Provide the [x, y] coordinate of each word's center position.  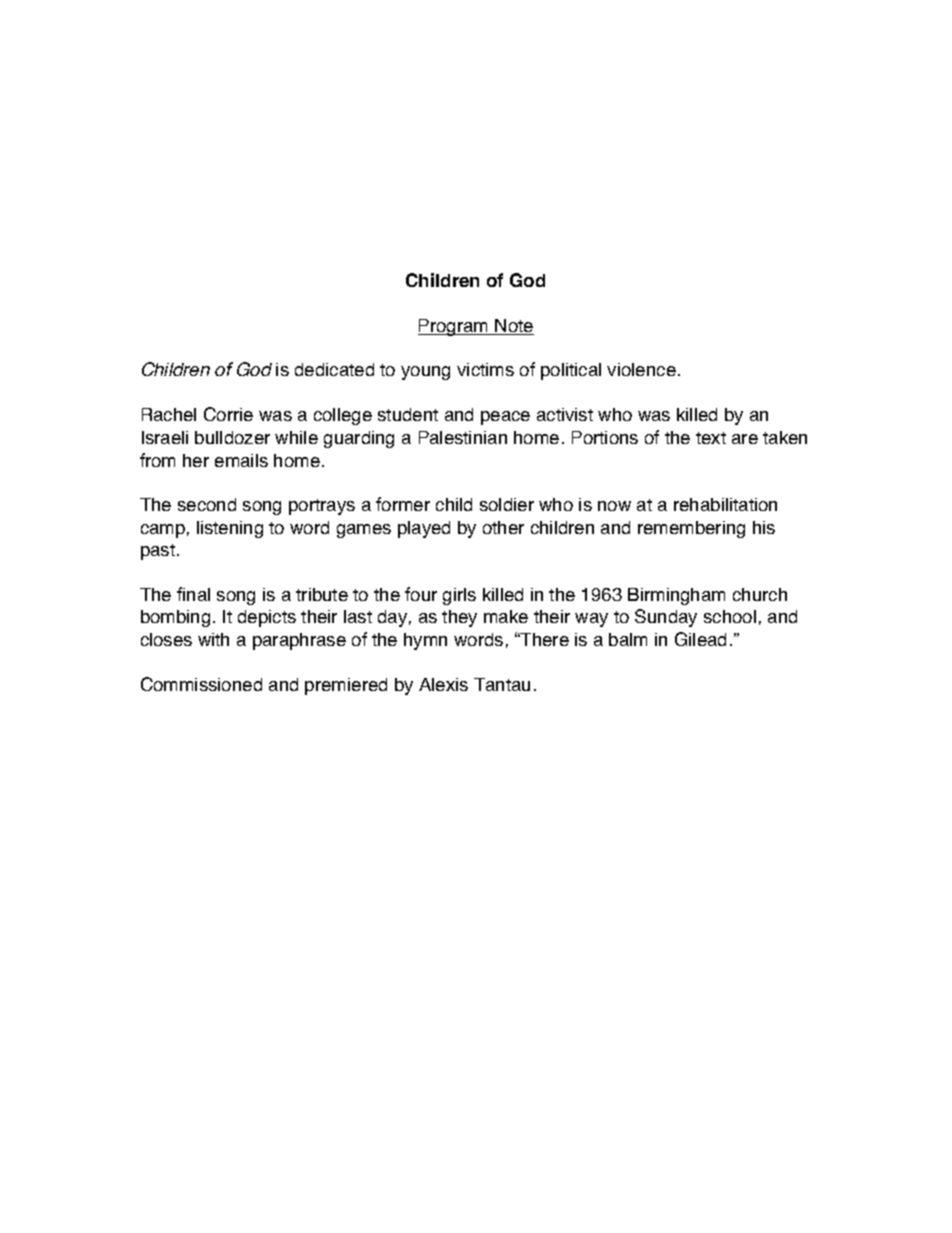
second [207, 504]
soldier [507, 504]
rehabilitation [725, 504]
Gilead [700, 639]
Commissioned [201, 684]
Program [454, 327]
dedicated [334, 369]
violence [641, 369]
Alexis [443, 684]
